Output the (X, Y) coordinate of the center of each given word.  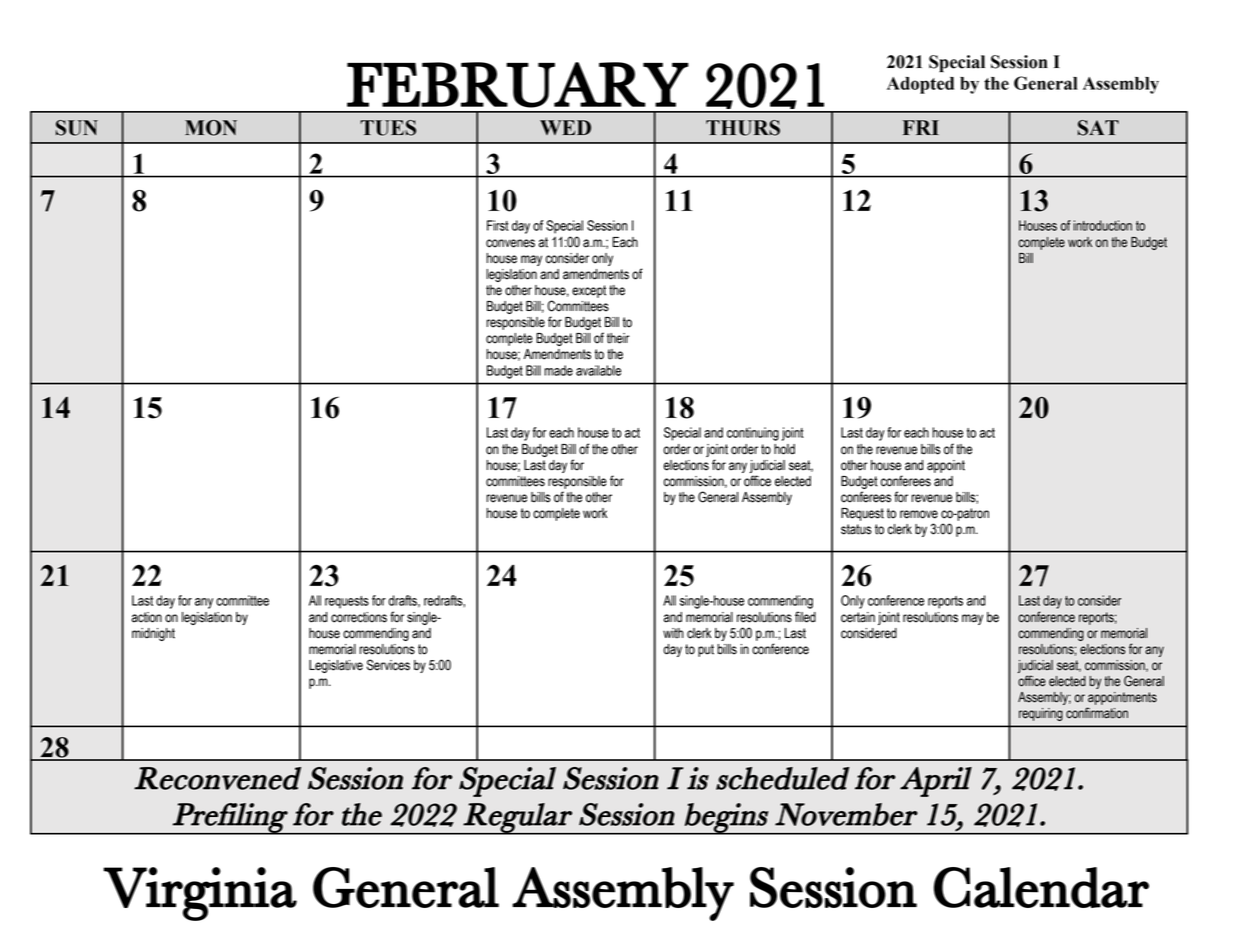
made (558, 370)
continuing (753, 434)
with (673, 633)
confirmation (1097, 713)
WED (565, 127)
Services (388, 665)
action (147, 617)
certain (858, 617)
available (598, 370)
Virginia (200, 894)
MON (211, 128)
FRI (921, 127)
